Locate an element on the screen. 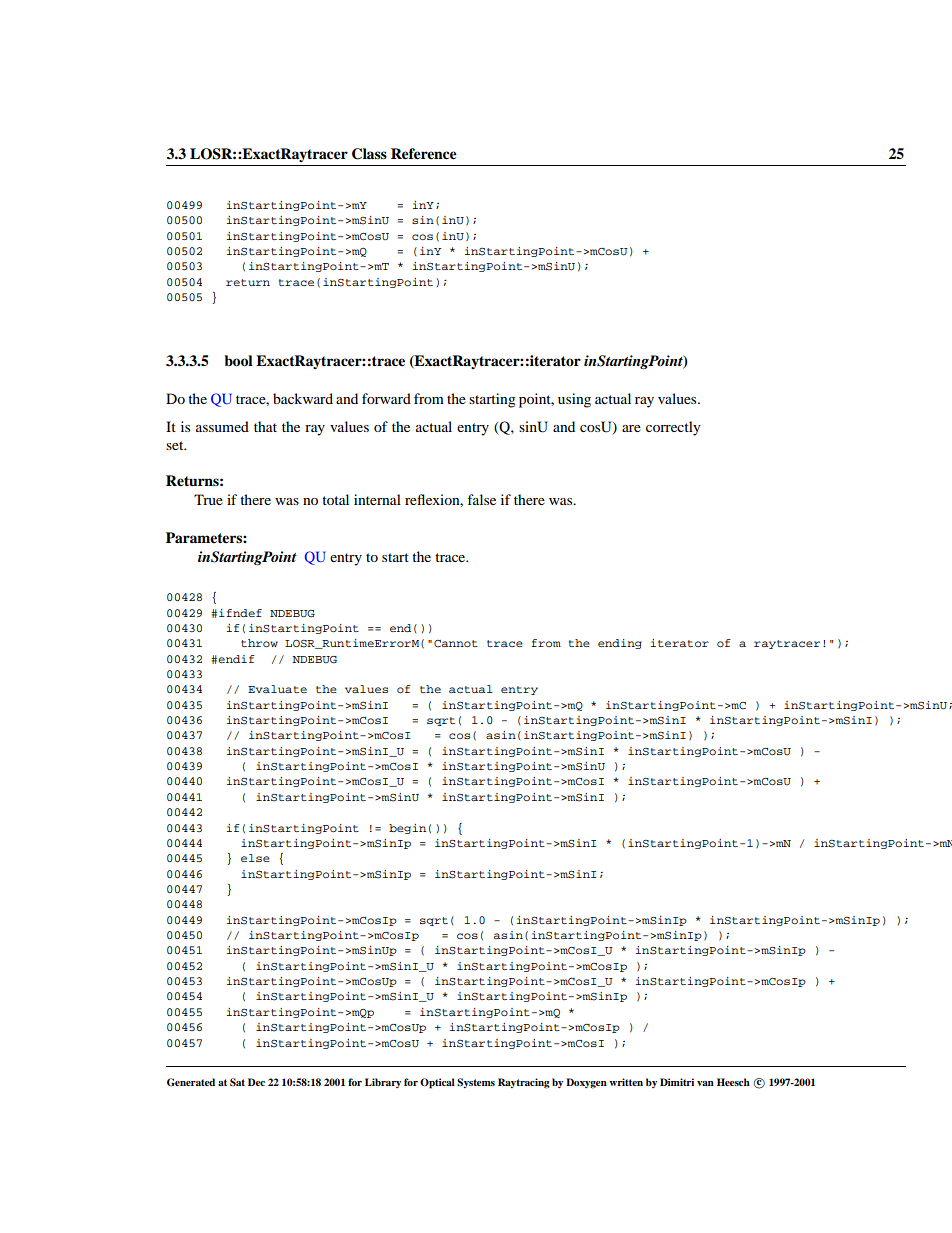 The width and height of the screenshot is (952, 1233). written is located at coordinates (626, 1082).
